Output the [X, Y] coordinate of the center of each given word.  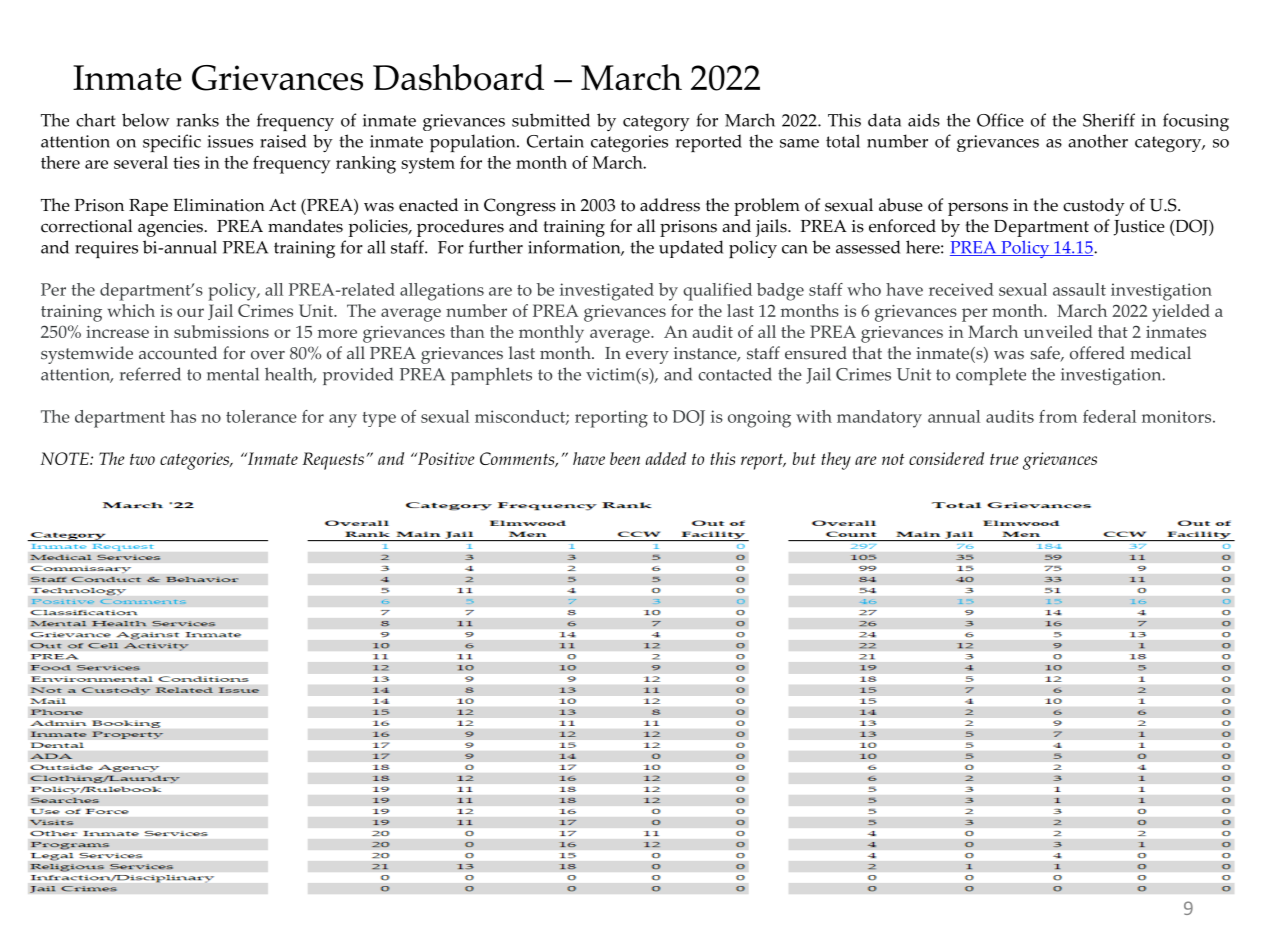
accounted [178, 353]
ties [186, 162]
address [670, 205]
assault [1079, 289]
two [142, 459]
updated [691, 249]
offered [1097, 353]
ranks [198, 120]
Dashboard [458, 77]
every [647, 357]
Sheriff [1109, 120]
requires [106, 249]
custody [1094, 207]
